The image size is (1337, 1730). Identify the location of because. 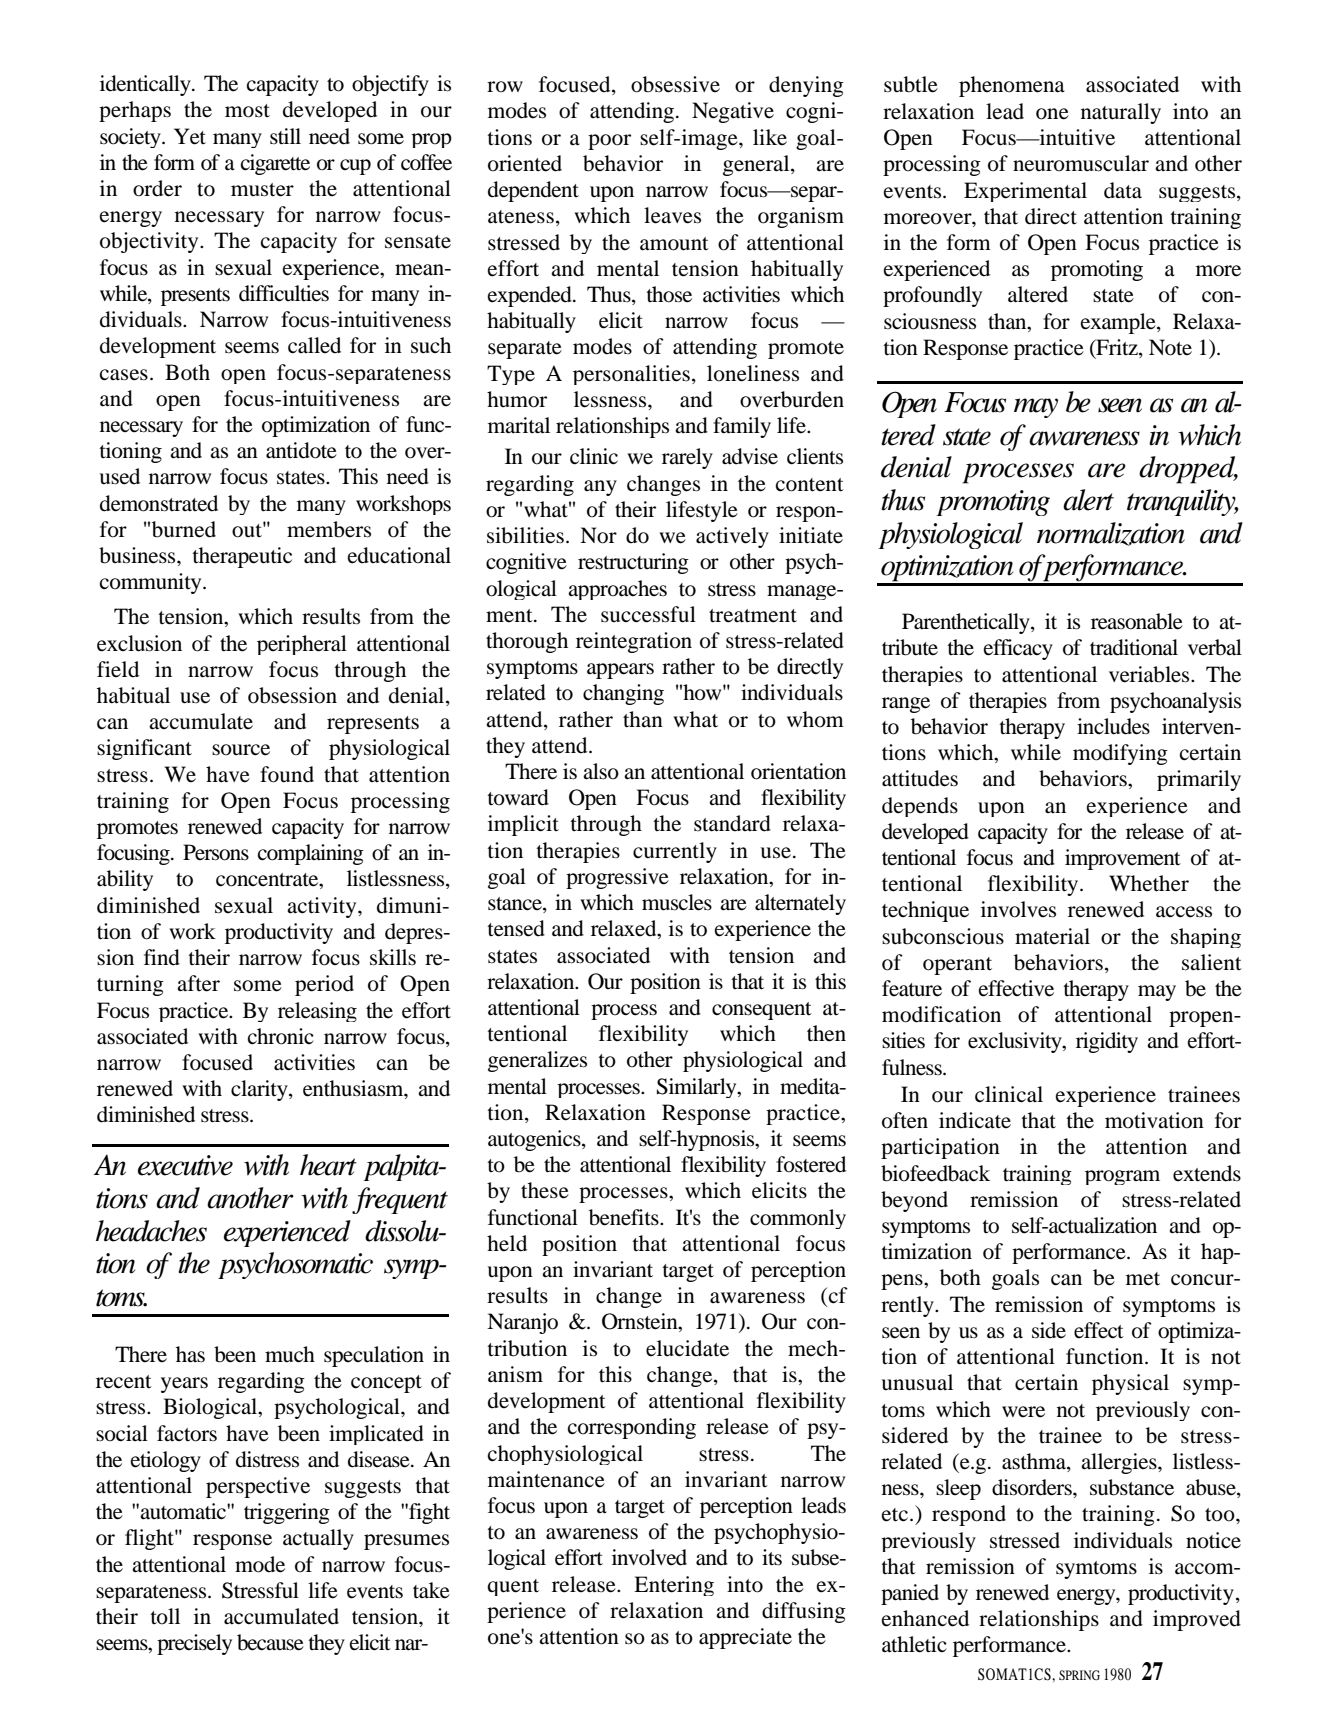
(270, 1642).
